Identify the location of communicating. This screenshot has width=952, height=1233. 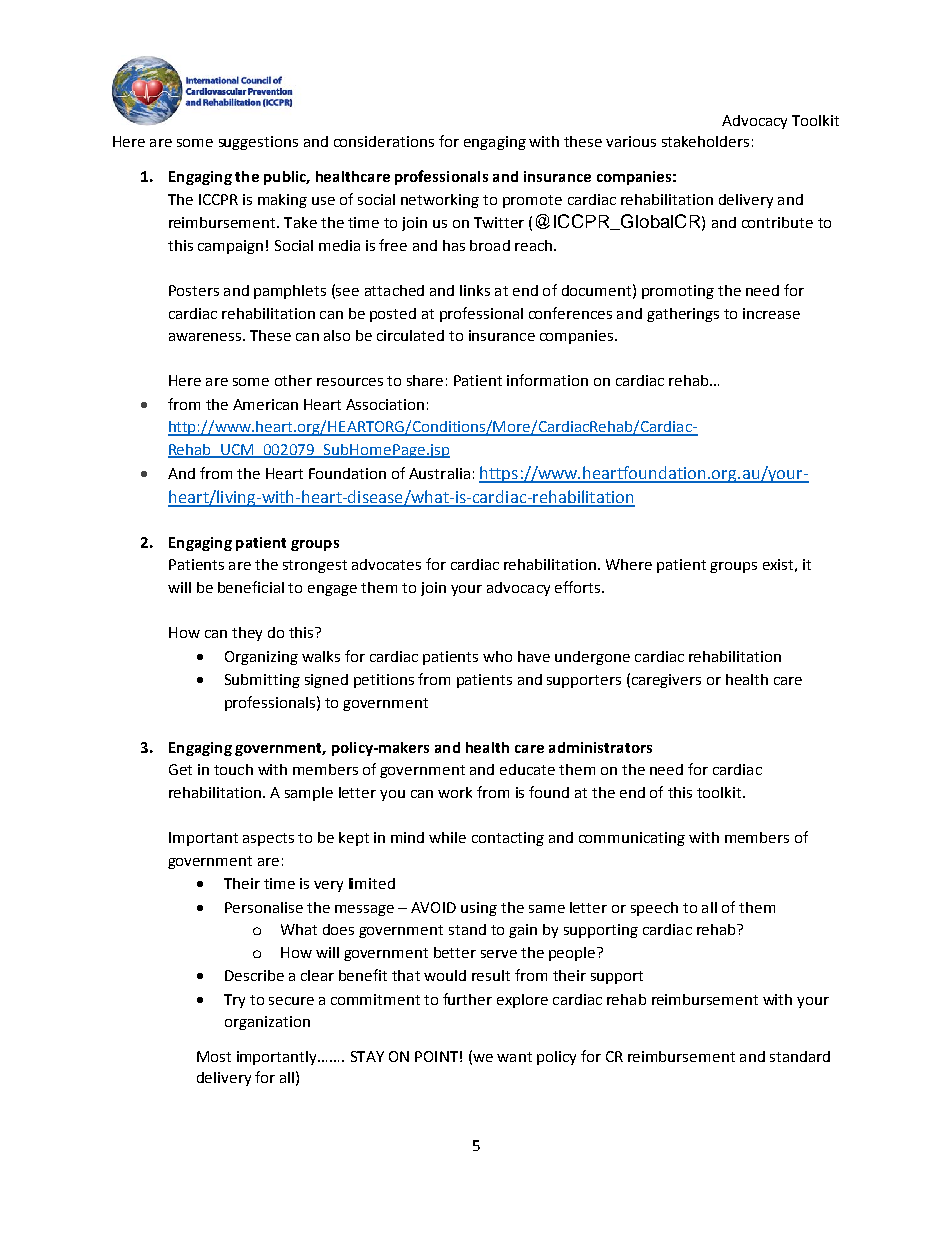
(632, 839).
